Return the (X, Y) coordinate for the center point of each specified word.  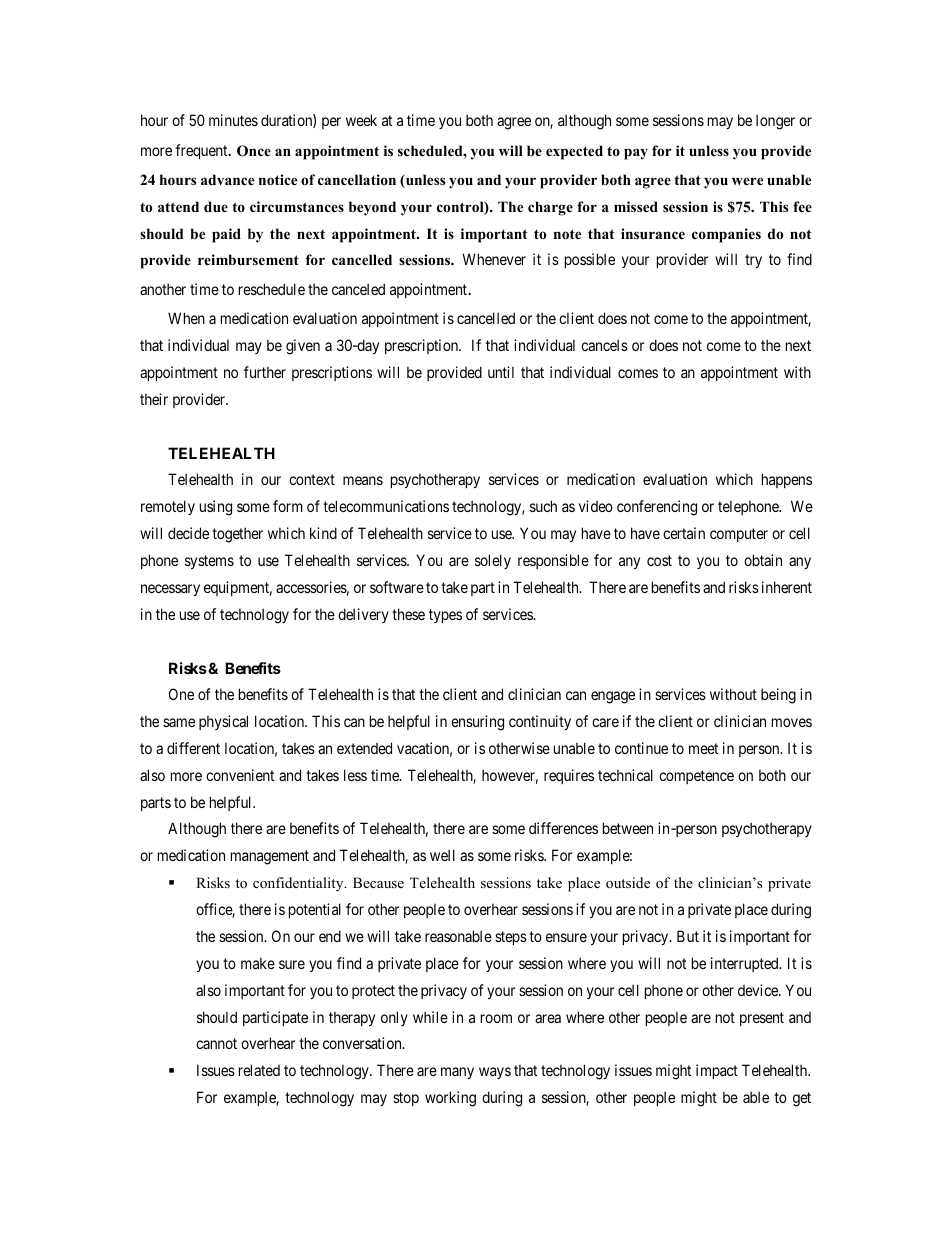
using (216, 508)
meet (703, 748)
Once (254, 151)
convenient (240, 775)
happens (787, 480)
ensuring (477, 723)
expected (574, 152)
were (747, 181)
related (259, 1070)
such (543, 506)
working (450, 1099)
